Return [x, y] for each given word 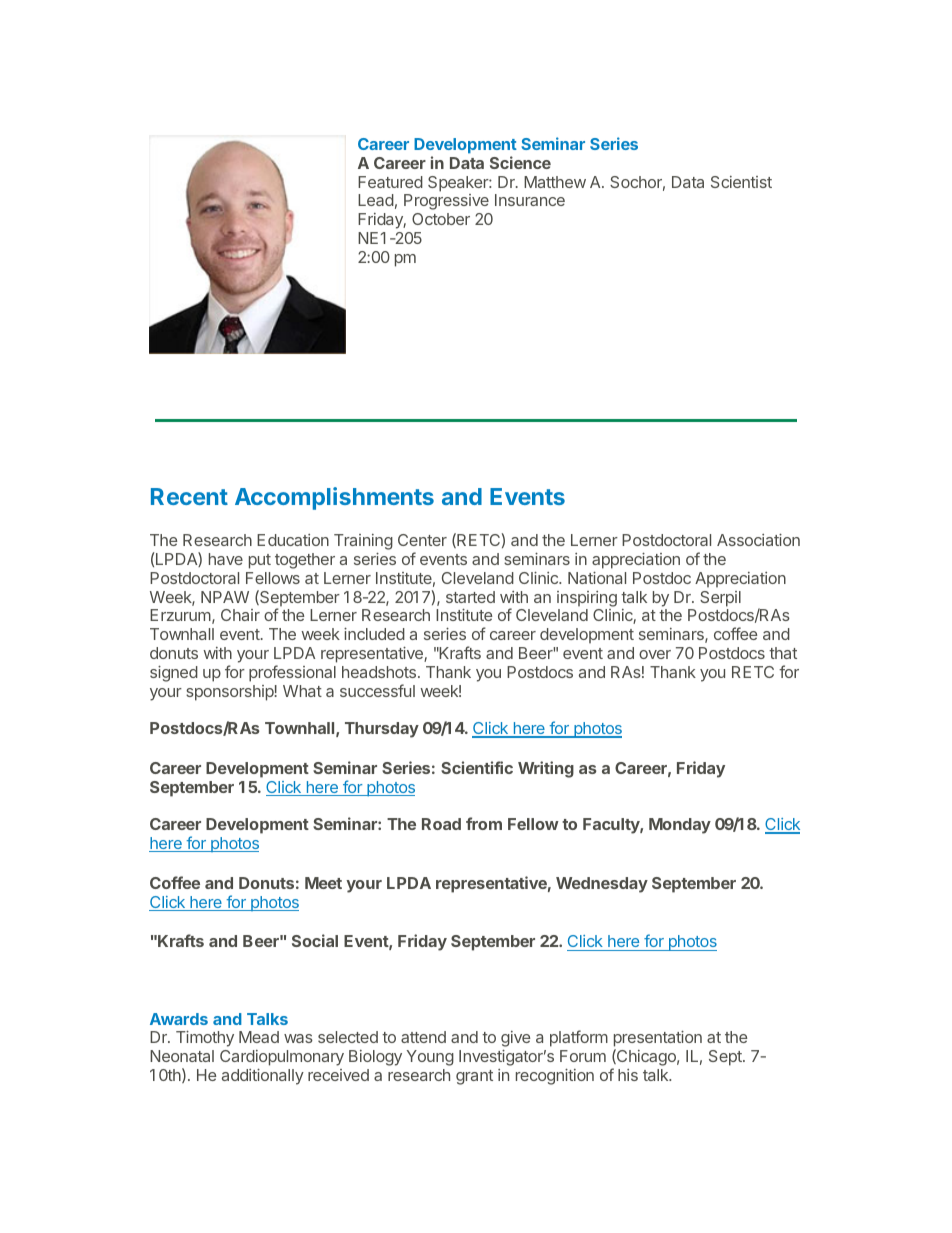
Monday [680, 826]
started [470, 597]
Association [758, 540]
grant [474, 1077]
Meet [323, 883]
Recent [189, 496]
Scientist [741, 182]
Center [422, 540]
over [655, 654]
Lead [376, 200]
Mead [259, 1037]
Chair [240, 615]
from [484, 823]
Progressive [446, 202]
